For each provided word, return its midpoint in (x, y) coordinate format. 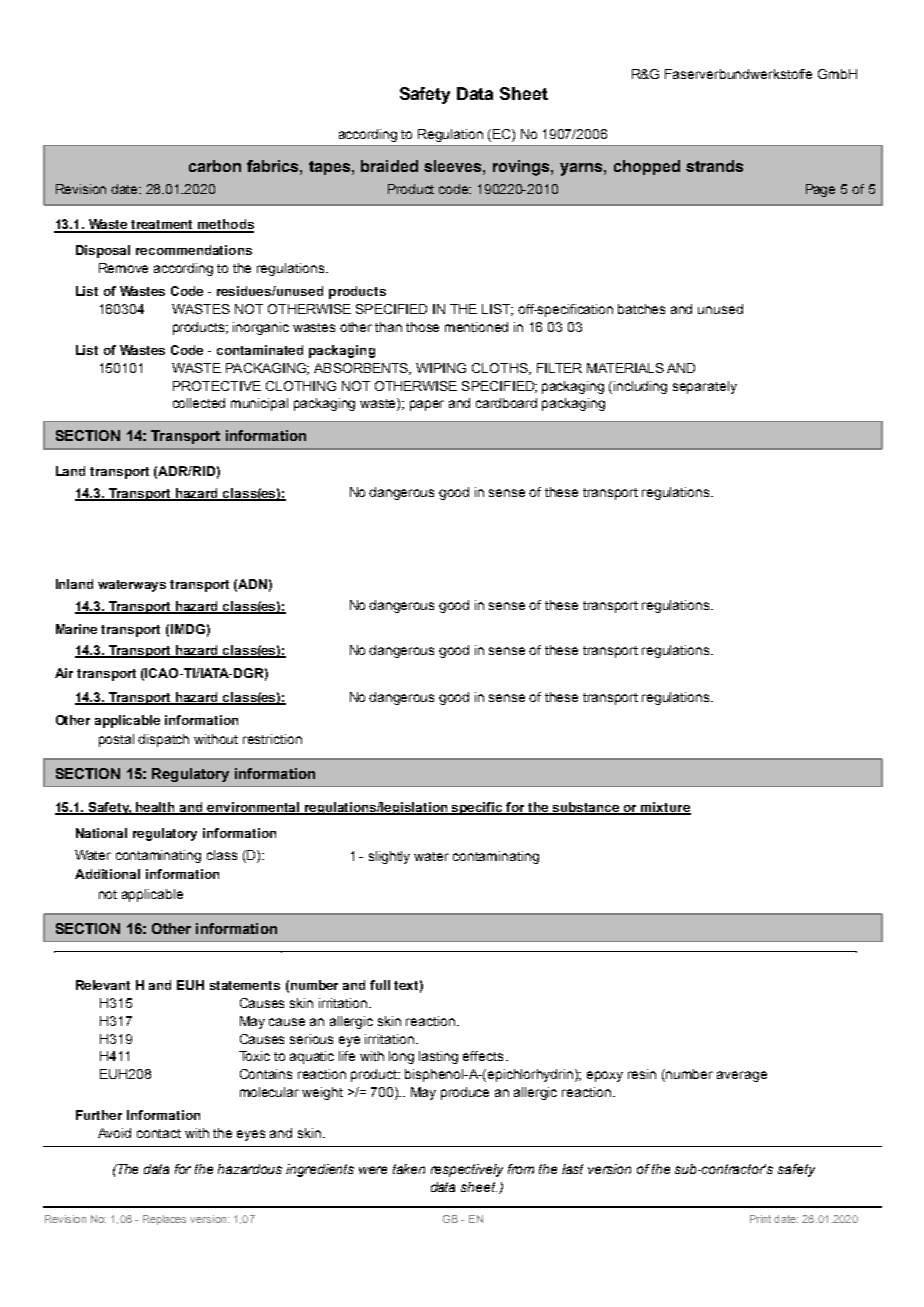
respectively (467, 1170)
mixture (665, 808)
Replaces (164, 1220)
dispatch (163, 740)
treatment (163, 226)
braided (389, 166)
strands (714, 166)
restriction (272, 739)
